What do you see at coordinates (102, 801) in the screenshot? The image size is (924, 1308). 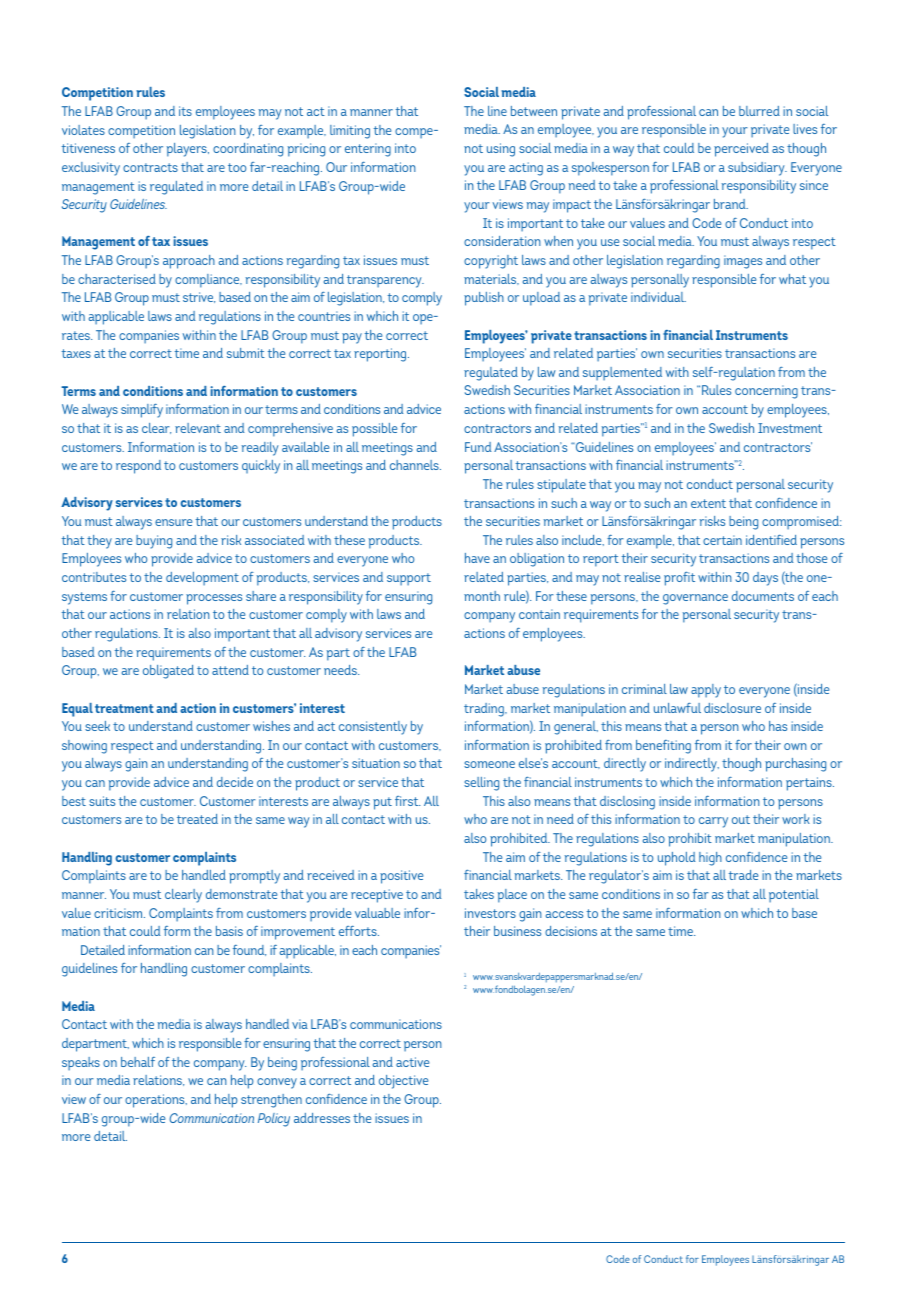 I see `suits` at bounding box center [102, 801].
